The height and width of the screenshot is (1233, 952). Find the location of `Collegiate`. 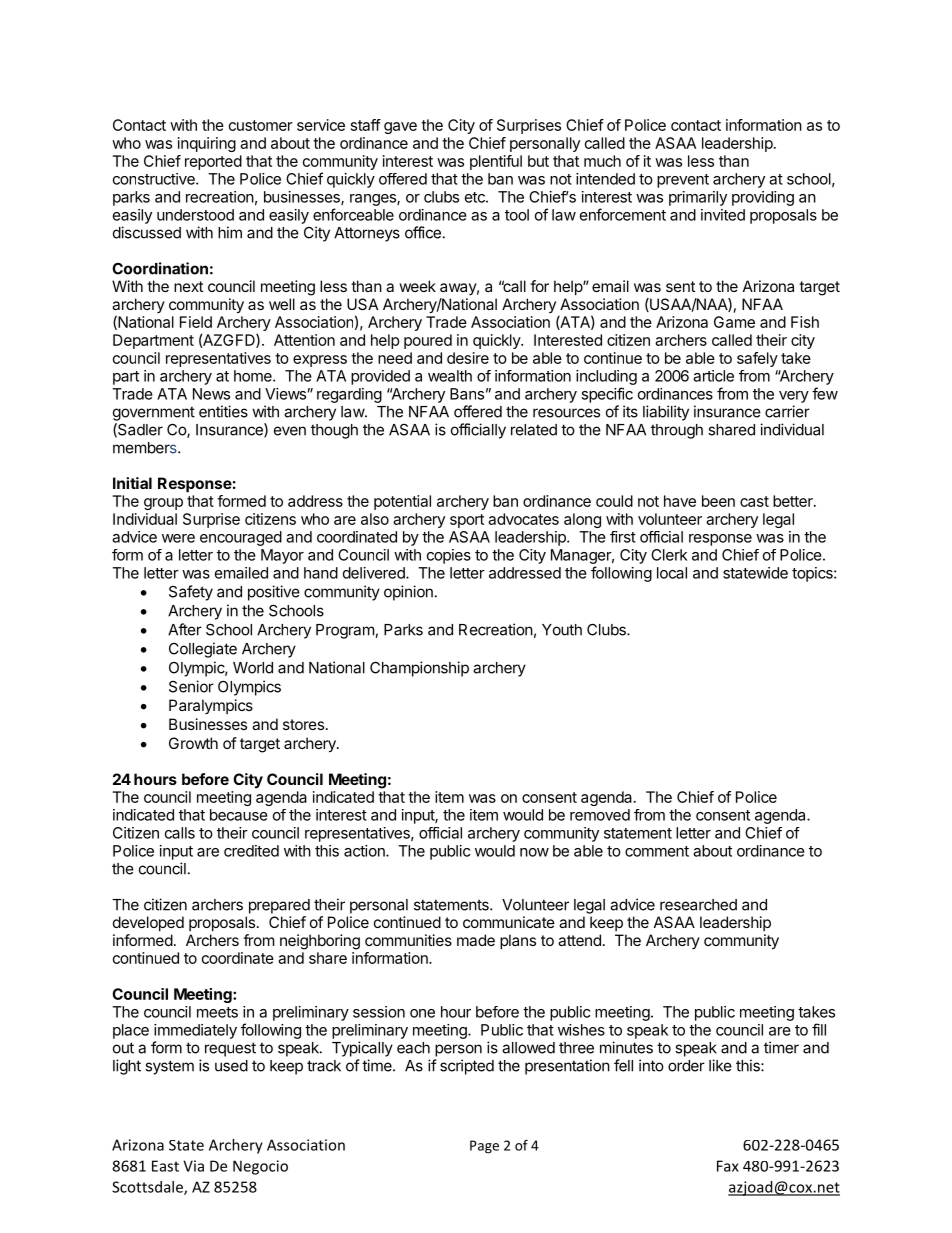

Collegiate is located at coordinates (203, 650).
